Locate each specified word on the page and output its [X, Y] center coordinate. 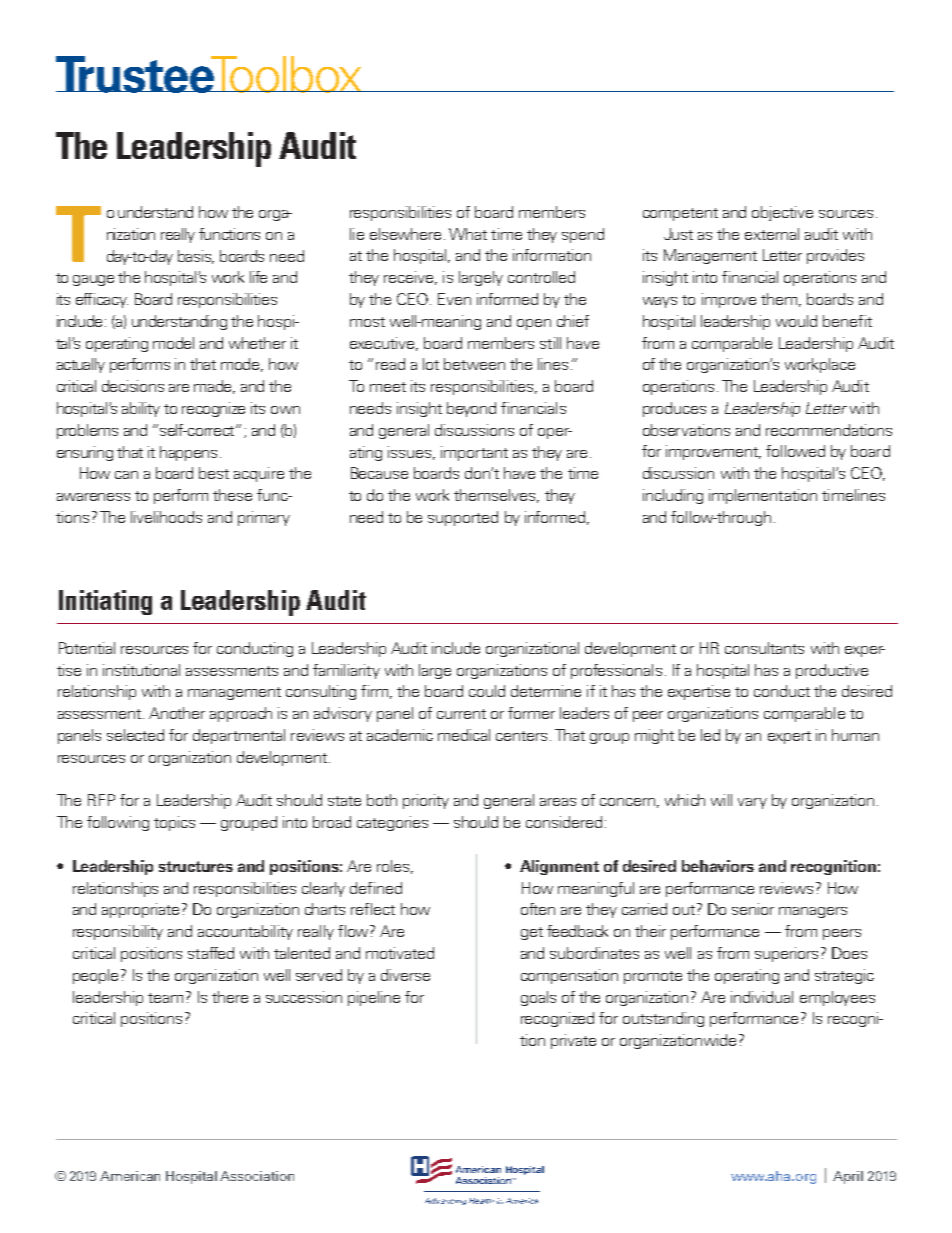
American [130, 1176]
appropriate [140, 910]
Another [177, 713]
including [673, 496]
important [474, 453]
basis [196, 257]
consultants [764, 648]
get [532, 933]
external [772, 234]
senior [753, 909]
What [468, 234]
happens [188, 453]
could [487, 691]
